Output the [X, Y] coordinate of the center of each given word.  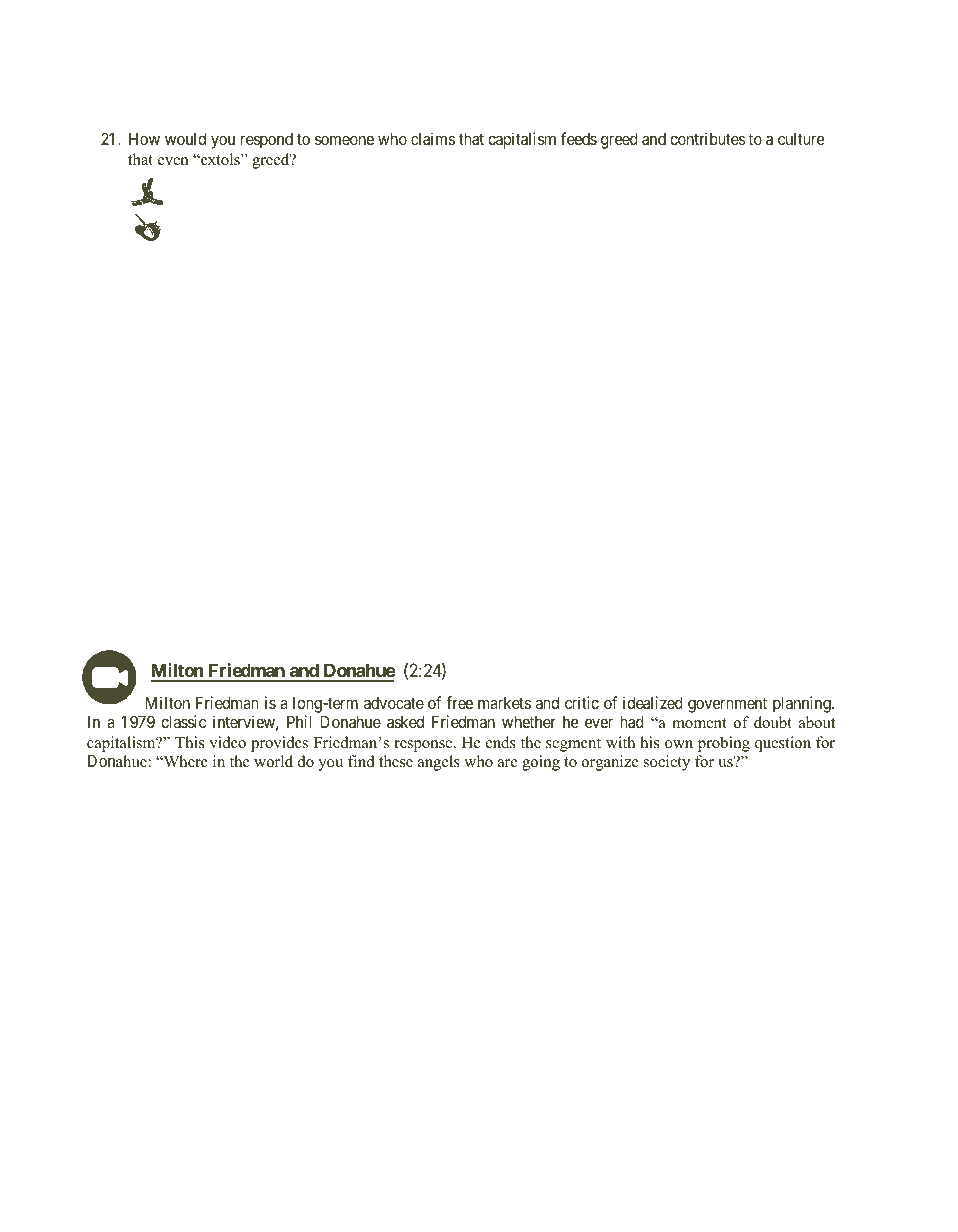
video [227, 742]
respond [267, 141]
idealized [653, 702]
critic [582, 702]
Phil [299, 721]
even [173, 161]
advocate [394, 703]
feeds [579, 138]
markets [504, 703]
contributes [707, 138]
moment [699, 723]
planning [803, 704]
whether [529, 721]
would [185, 138]
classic [183, 721]
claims [433, 138]
